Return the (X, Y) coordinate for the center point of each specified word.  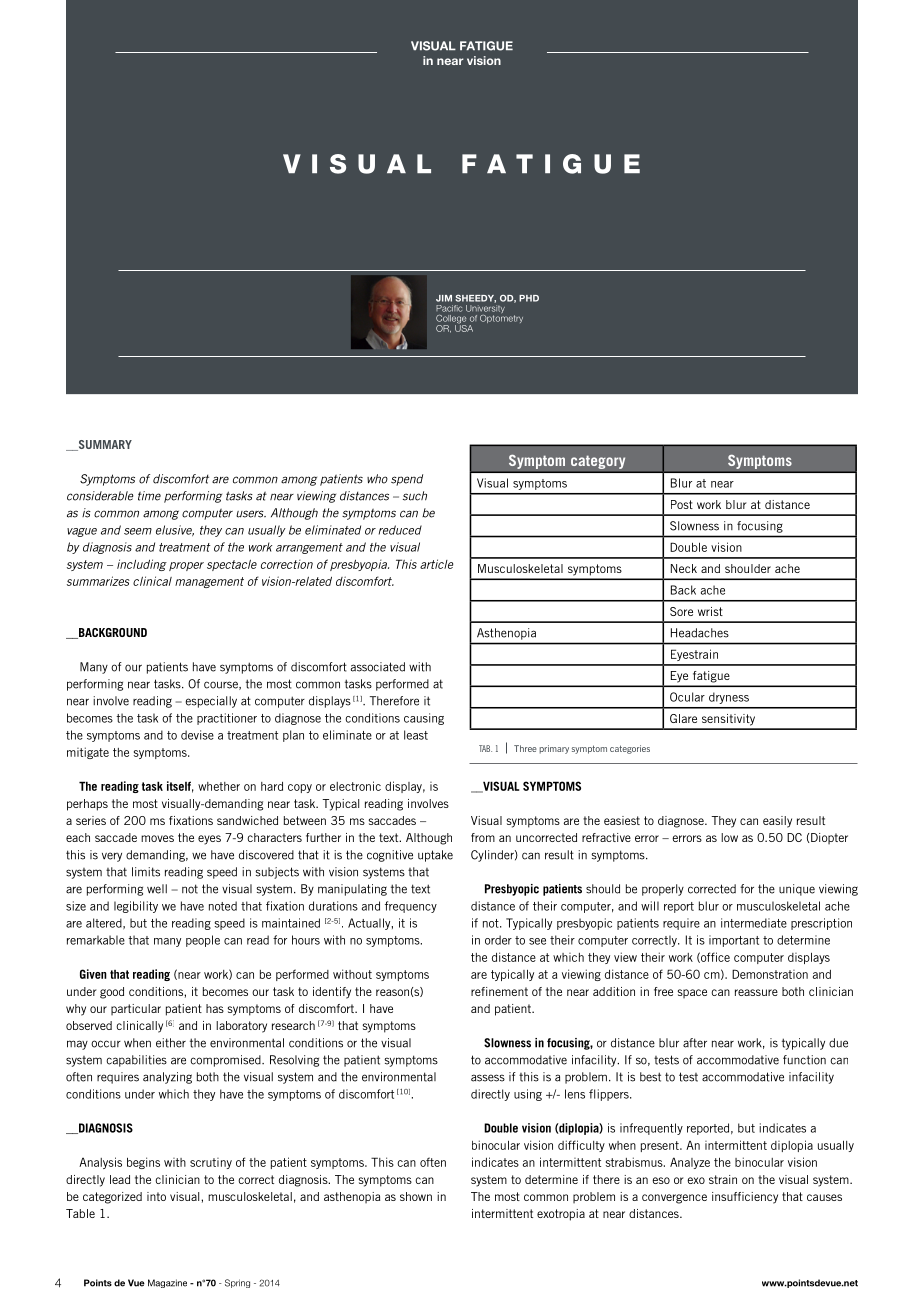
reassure (756, 992)
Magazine (167, 1283)
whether (219, 786)
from (483, 837)
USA (464, 327)
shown (416, 1196)
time (149, 496)
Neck (684, 568)
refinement (499, 991)
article (436, 564)
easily (777, 822)
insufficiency (745, 1198)
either (171, 1043)
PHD (529, 298)
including (142, 565)
